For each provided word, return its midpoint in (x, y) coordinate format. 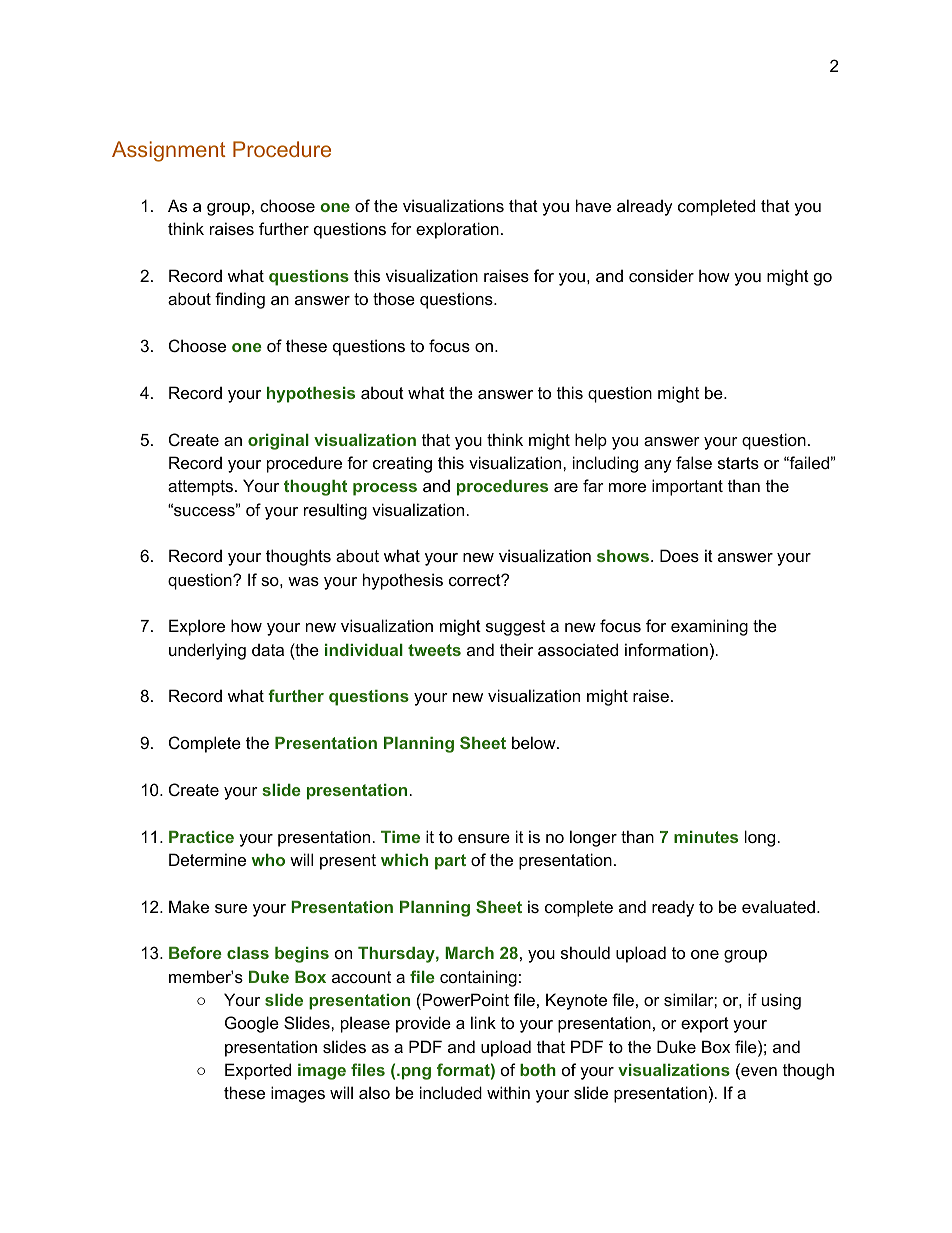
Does (679, 555)
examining (709, 627)
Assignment (169, 151)
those (394, 298)
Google (252, 1024)
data (268, 649)
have (593, 205)
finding (240, 300)
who (268, 860)
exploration (457, 230)
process (385, 489)
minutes (706, 837)
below (535, 742)
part (450, 862)
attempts (200, 488)
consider (661, 275)
